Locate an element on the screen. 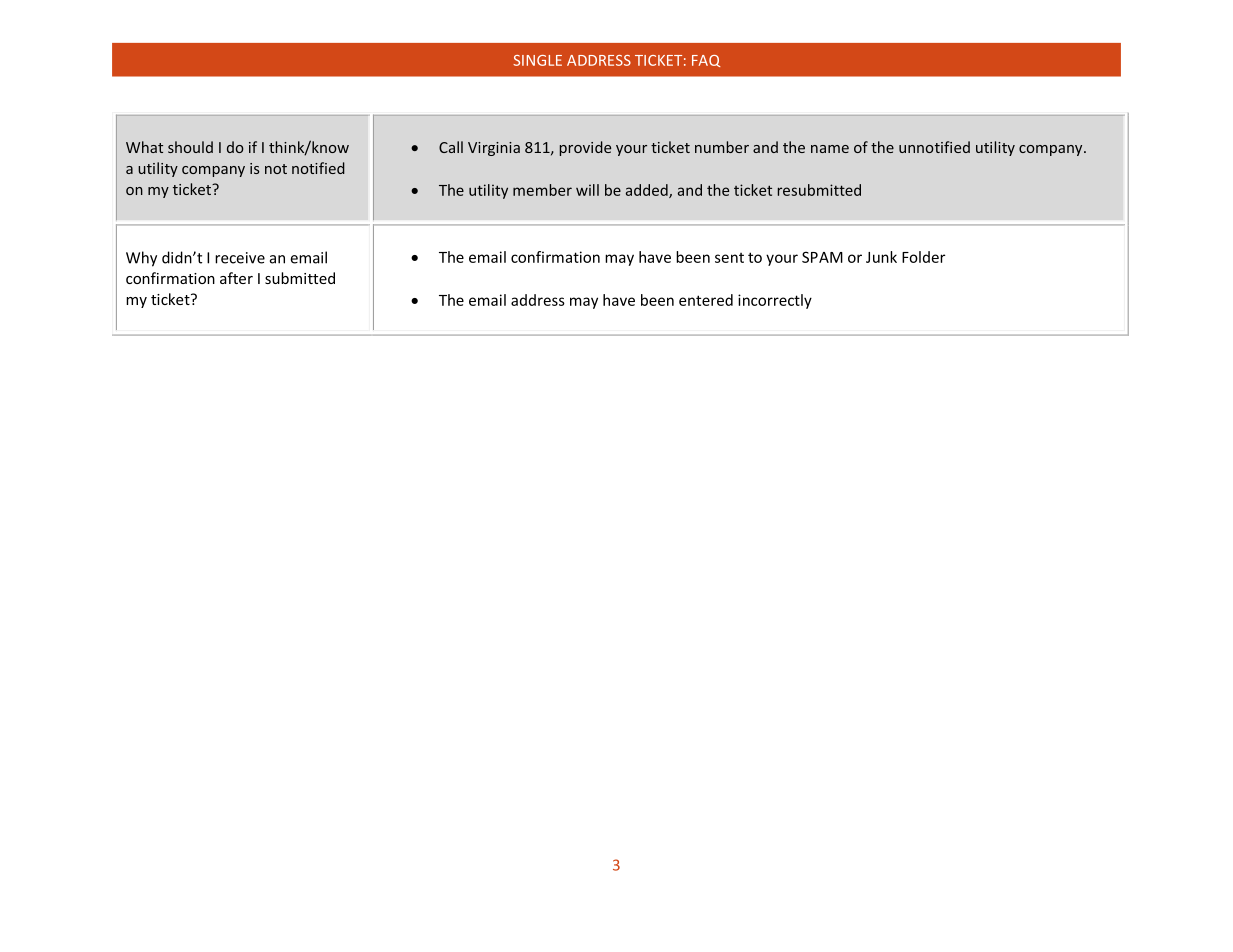 The height and width of the screenshot is (952, 1233). entered is located at coordinates (706, 300).
